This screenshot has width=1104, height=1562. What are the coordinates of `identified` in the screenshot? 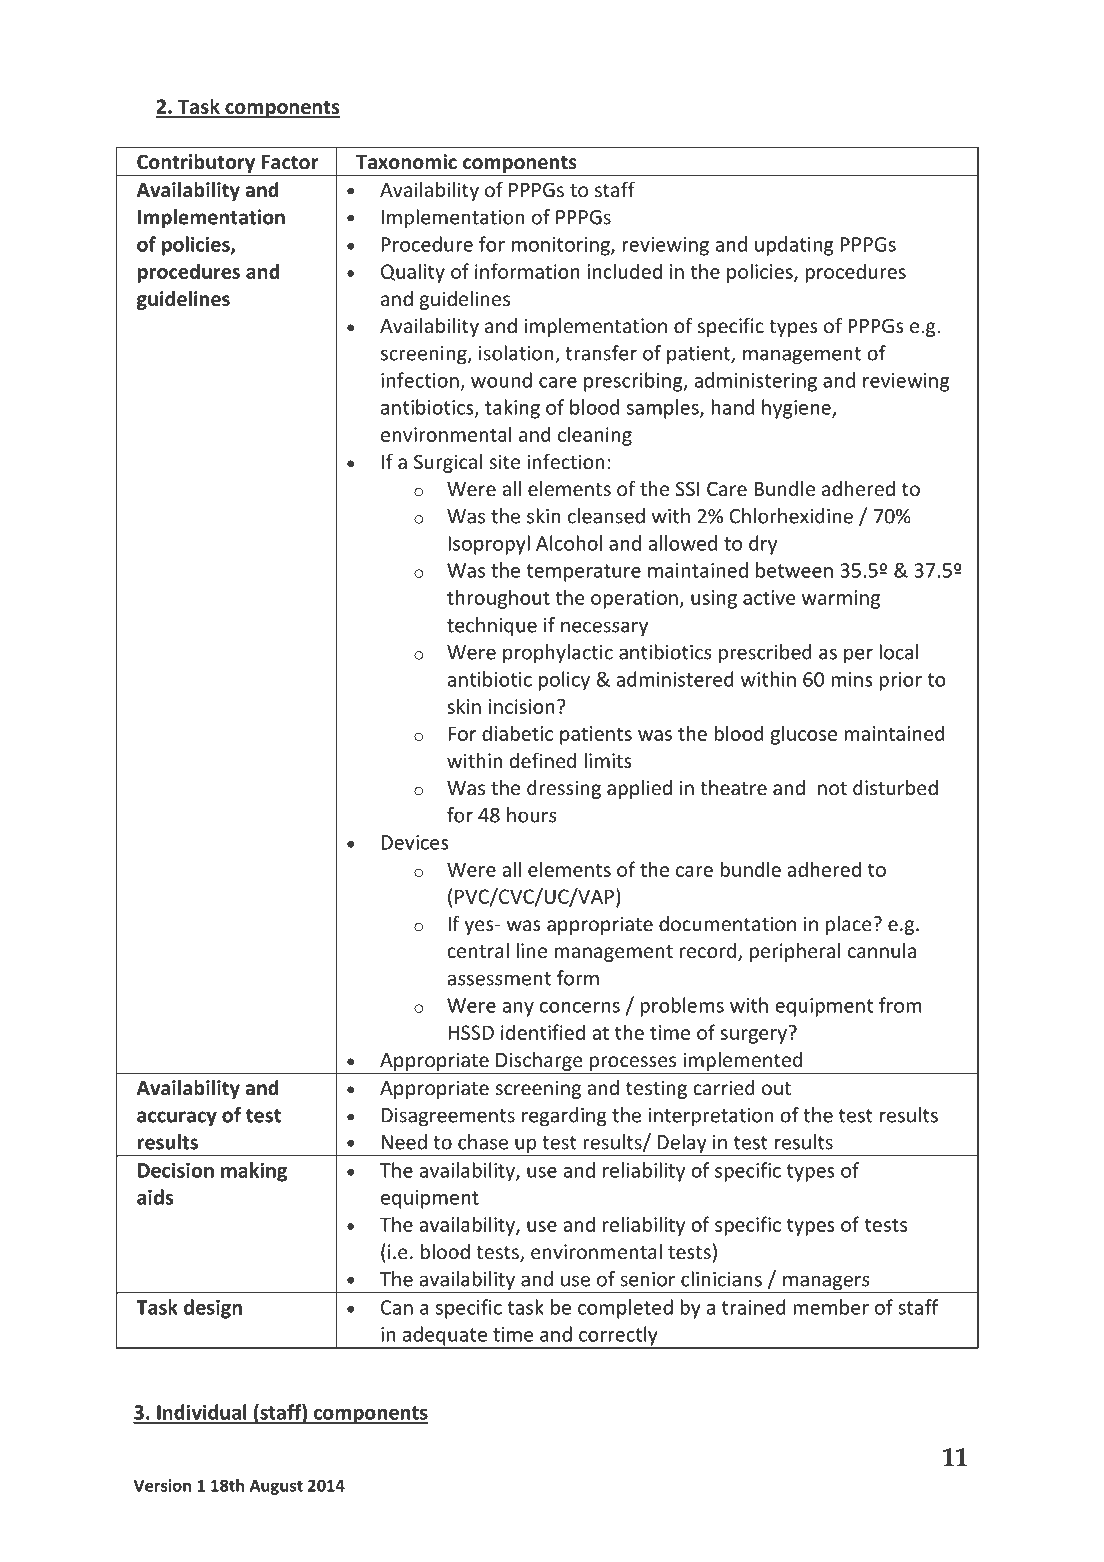 It's located at (543, 1032).
